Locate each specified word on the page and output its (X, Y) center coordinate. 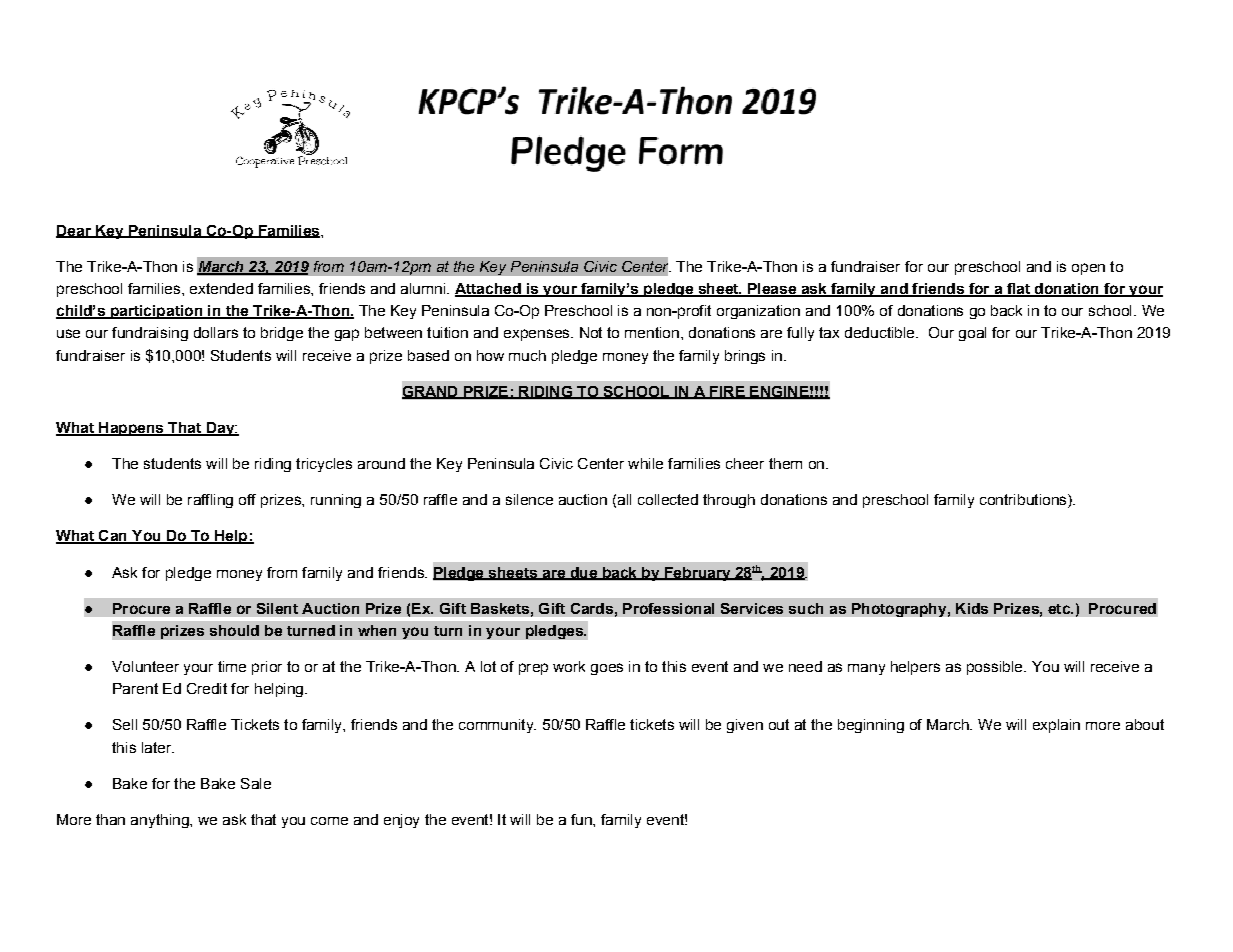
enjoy (401, 821)
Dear (74, 231)
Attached (489, 290)
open (1088, 269)
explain (1056, 726)
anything (161, 821)
